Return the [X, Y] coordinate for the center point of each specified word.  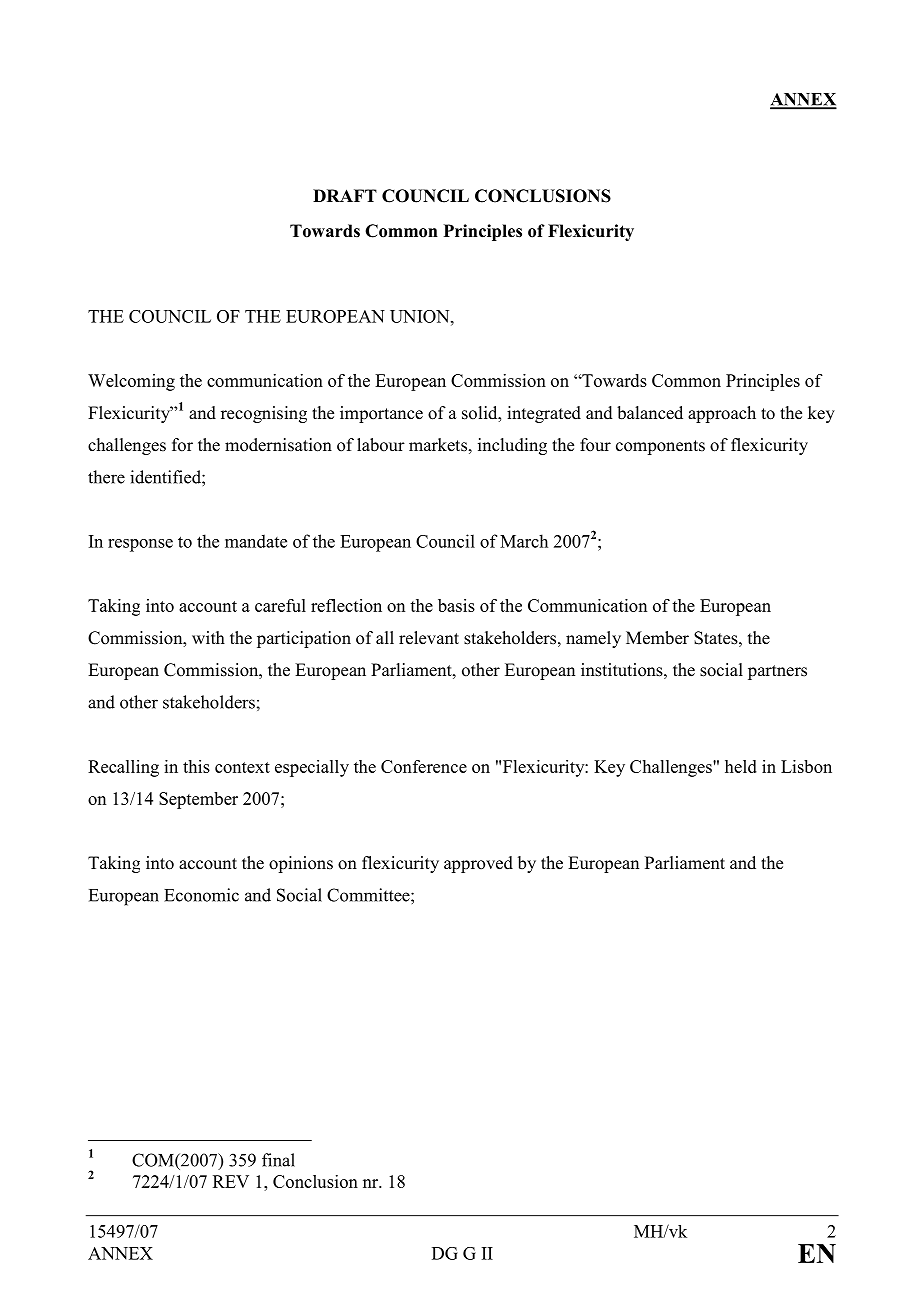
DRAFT [345, 195]
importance [381, 414]
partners [777, 672]
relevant [429, 638]
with [208, 637]
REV [231, 1181]
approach [722, 414]
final [278, 1160]
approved [478, 864]
